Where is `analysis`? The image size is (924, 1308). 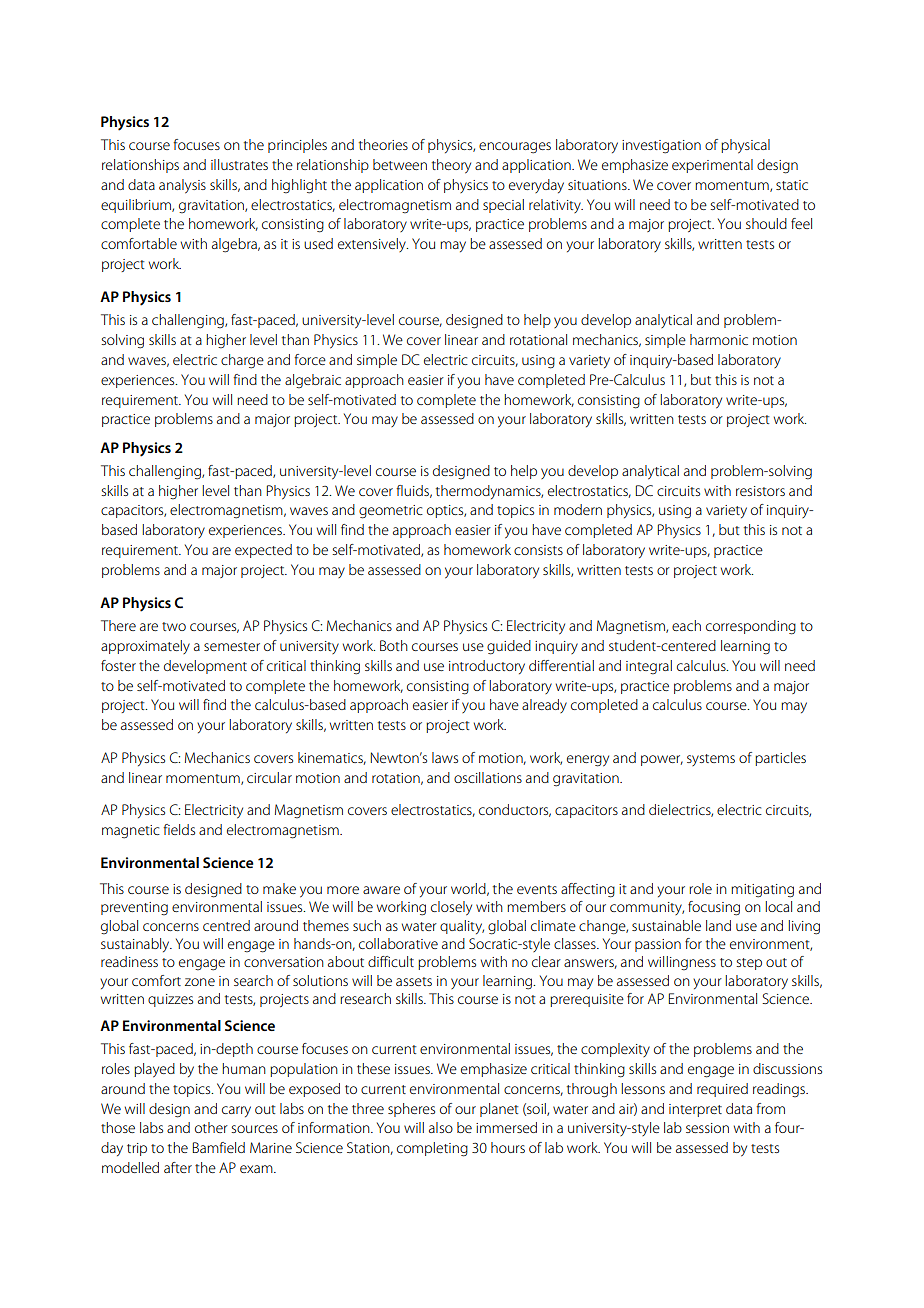 analysis is located at coordinates (182, 186).
